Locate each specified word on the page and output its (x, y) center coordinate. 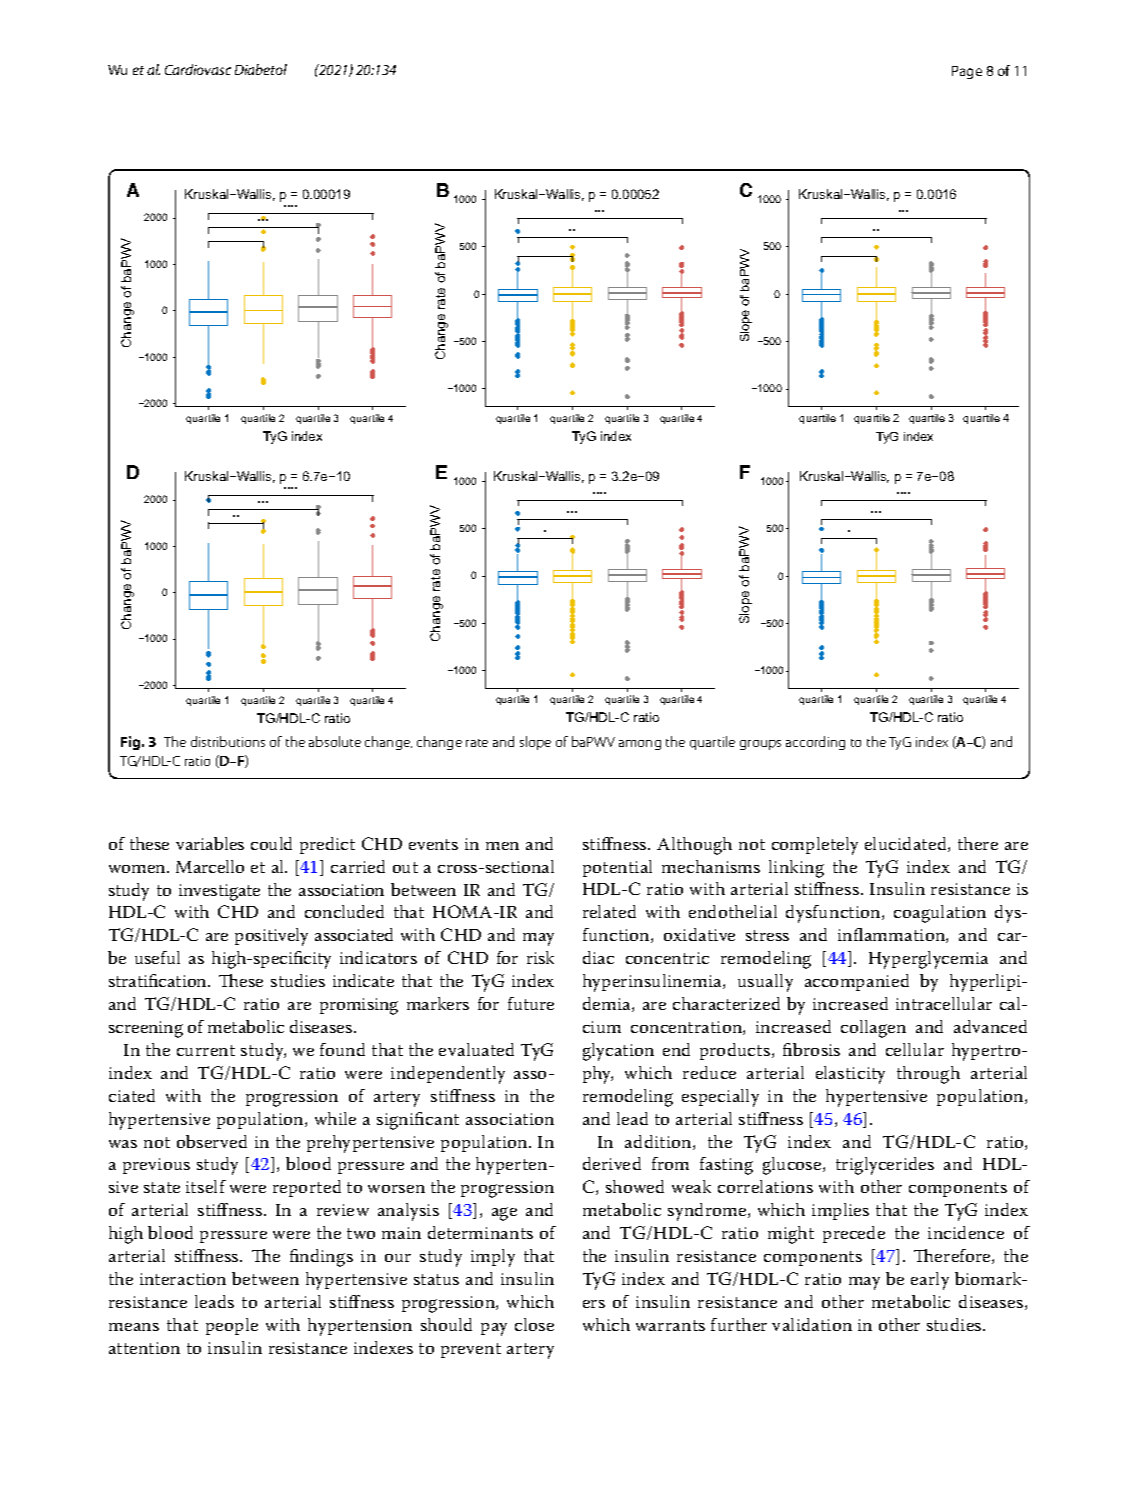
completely (815, 846)
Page (967, 72)
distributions (228, 741)
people (232, 1326)
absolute (335, 741)
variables (210, 843)
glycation (618, 1052)
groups (760, 745)
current (206, 1050)
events (433, 844)
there (978, 843)
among (640, 745)
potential (617, 868)
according (815, 743)
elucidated (907, 844)
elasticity (850, 1075)
